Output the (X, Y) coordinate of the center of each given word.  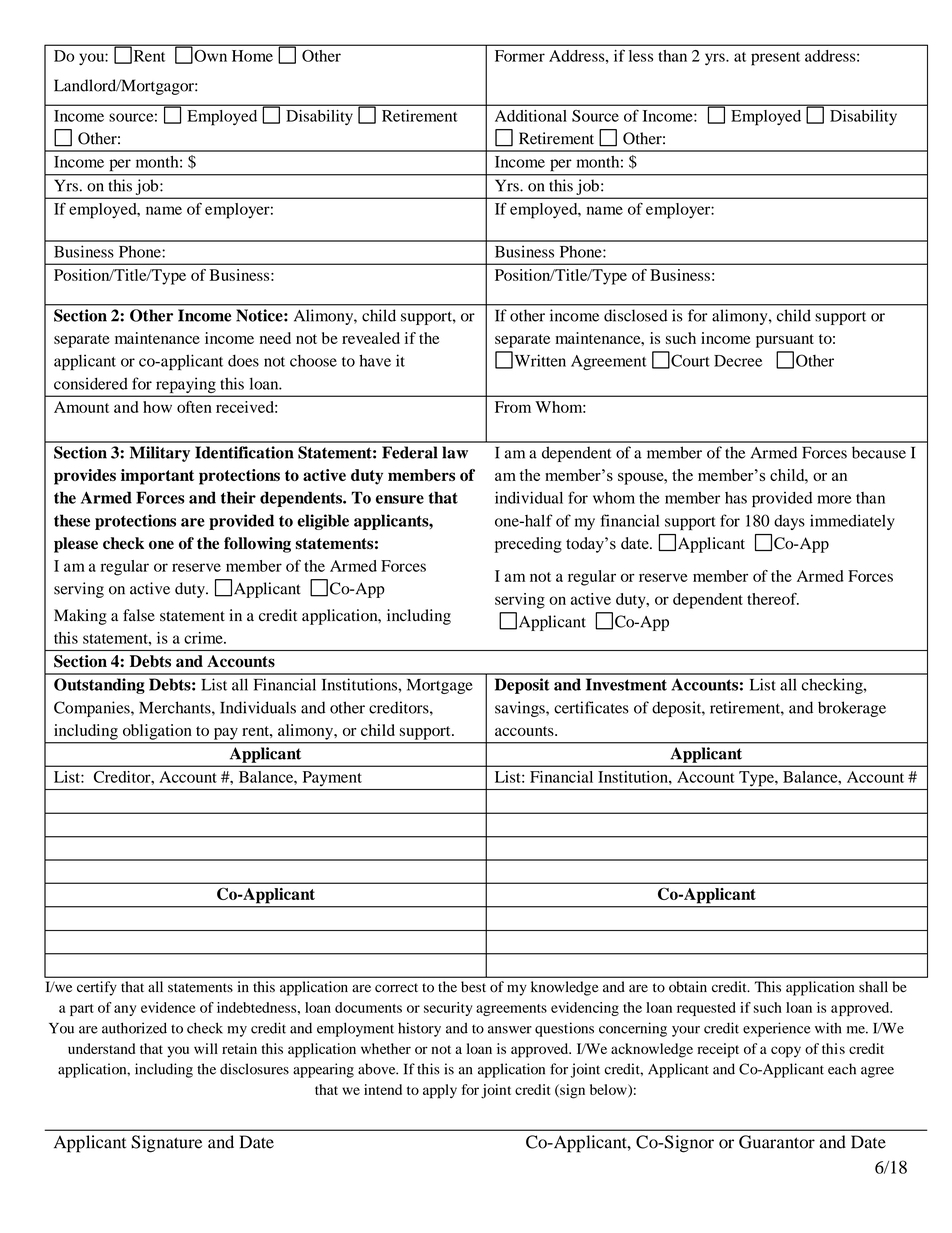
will (206, 1048)
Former (520, 56)
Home (252, 56)
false (139, 615)
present (775, 59)
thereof (773, 599)
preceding (528, 545)
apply (440, 1091)
